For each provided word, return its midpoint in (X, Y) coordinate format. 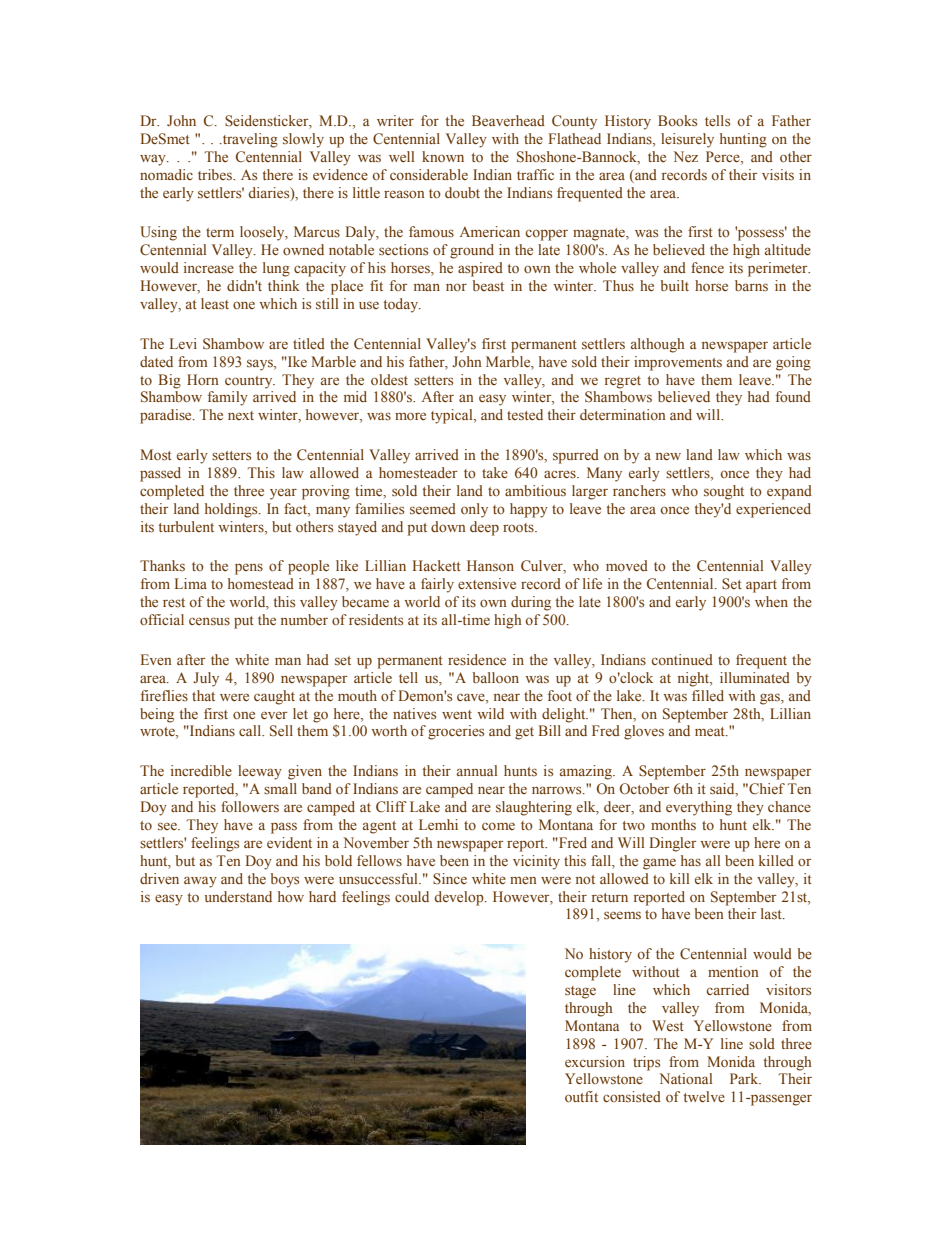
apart (761, 586)
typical (453, 416)
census (209, 621)
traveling (249, 140)
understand (238, 896)
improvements (678, 363)
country (250, 382)
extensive (487, 583)
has (691, 860)
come (498, 826)
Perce (724, 158)
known (443, 156)
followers (250, 806)
